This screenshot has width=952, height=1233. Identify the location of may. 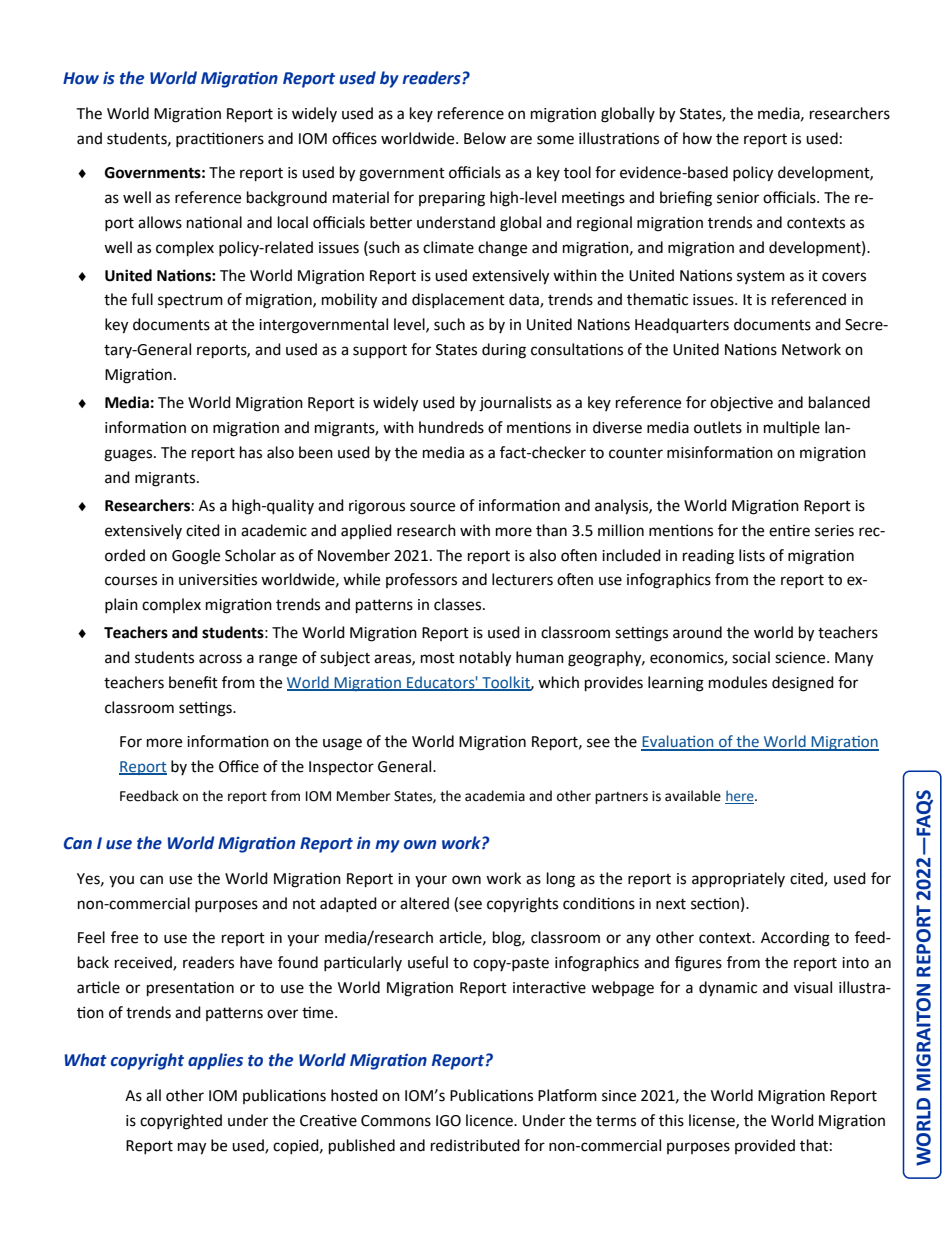
(192, 1148).
